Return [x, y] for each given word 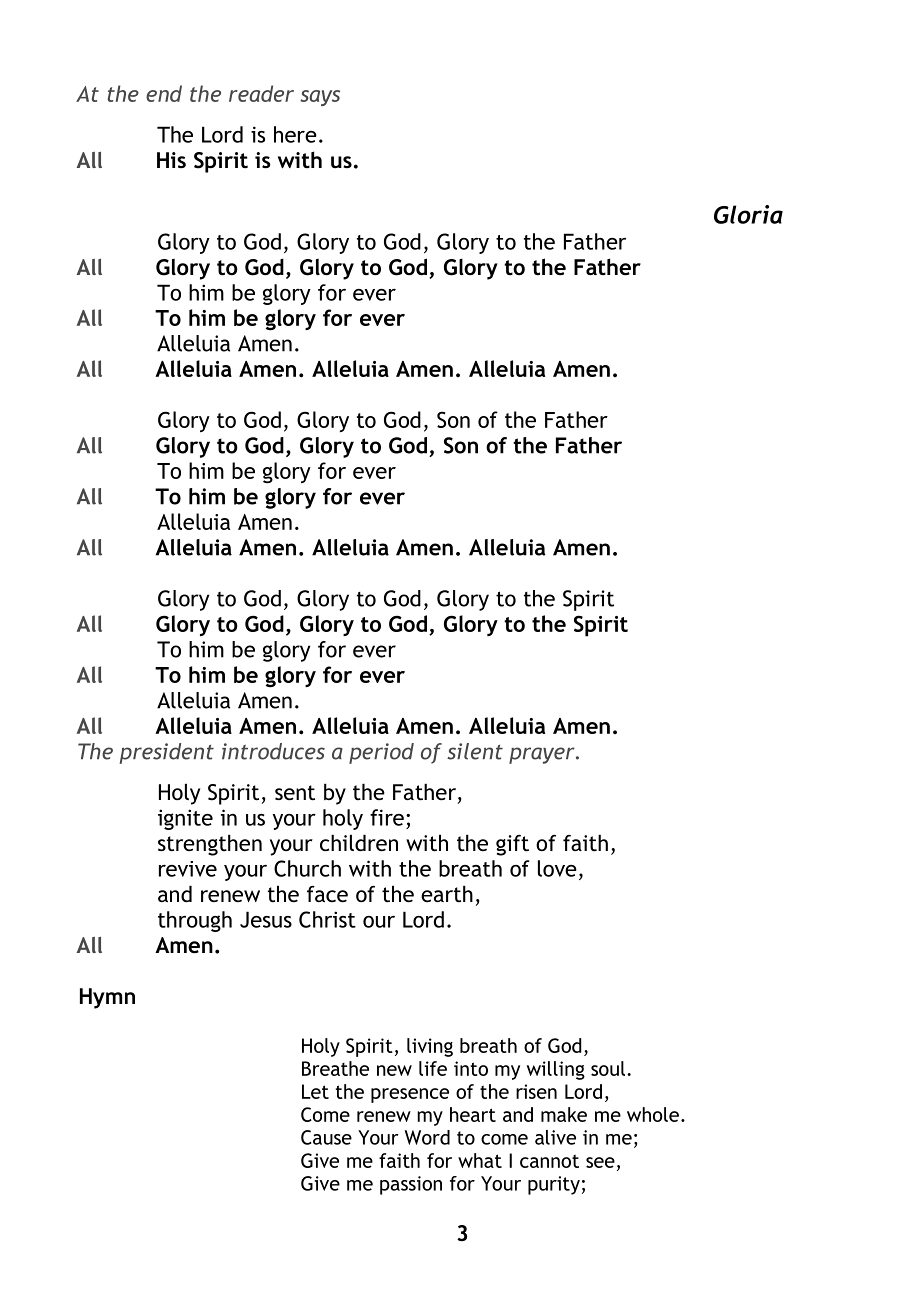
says [320, 98]
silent [475, 751]
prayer [543, 755]
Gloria [748, 214]
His [171, 160]
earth [447, 894]
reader [261, 93]
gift [512, 845]
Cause [326, 1137]
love [557, 868]
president [167, 753]
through [195, 921]
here [295, 134]
